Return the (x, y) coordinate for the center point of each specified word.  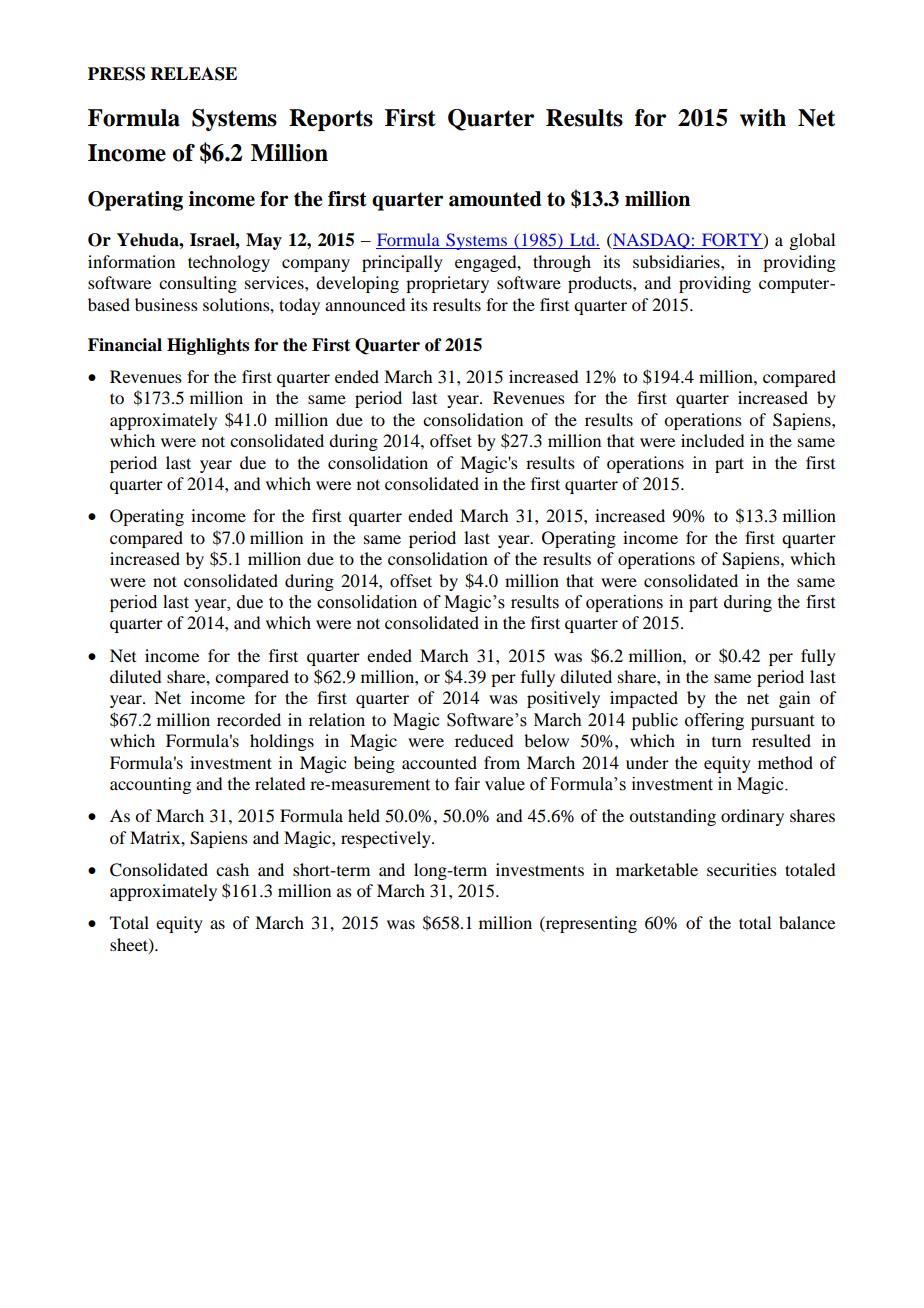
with (763, 118)
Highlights (208, 346)
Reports (331, 120)
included (712, 440)
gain (794, 699)
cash (232, 869)
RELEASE (194, 74)
